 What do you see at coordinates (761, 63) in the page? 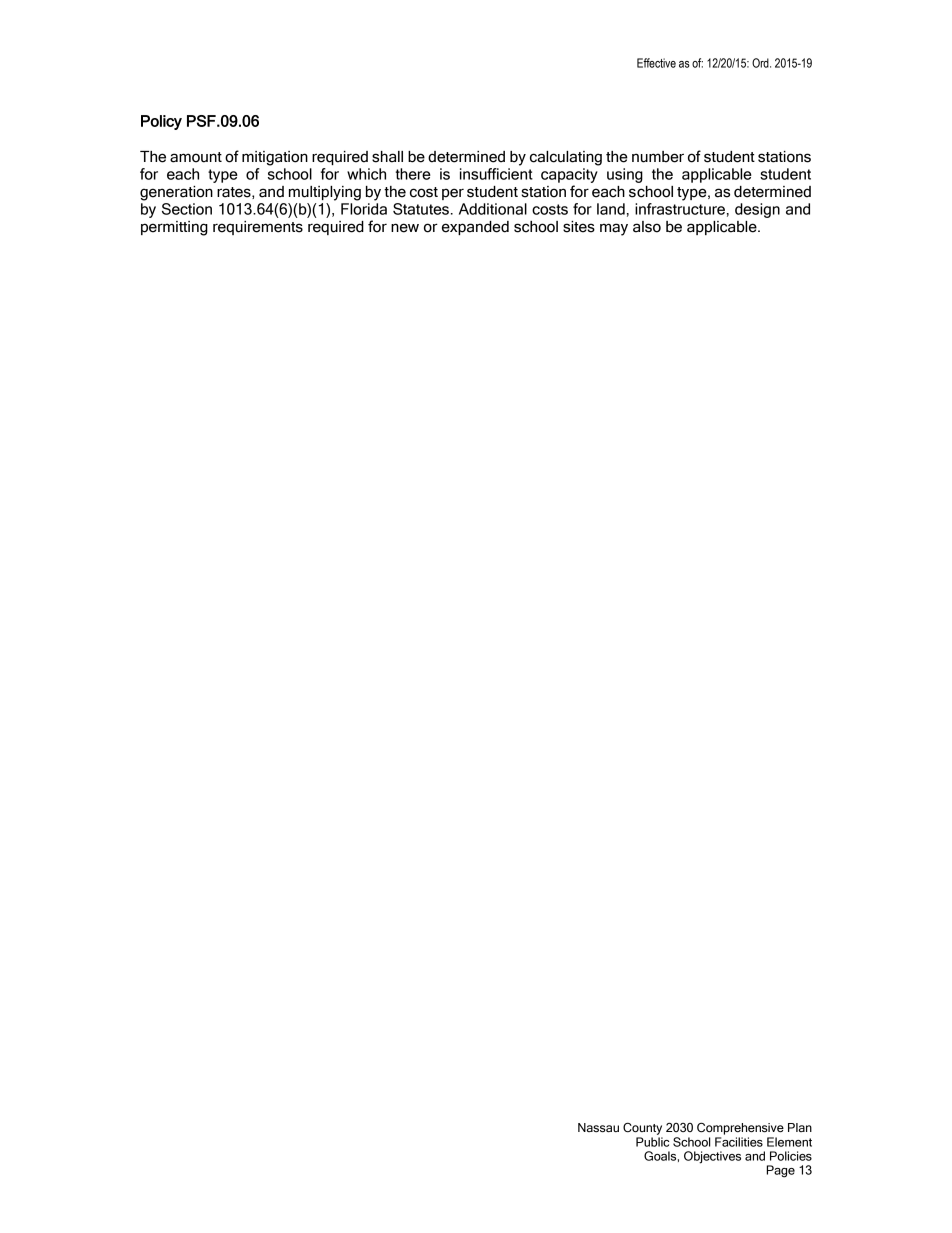
I see `Ord` at bounding box center [761, 63].
